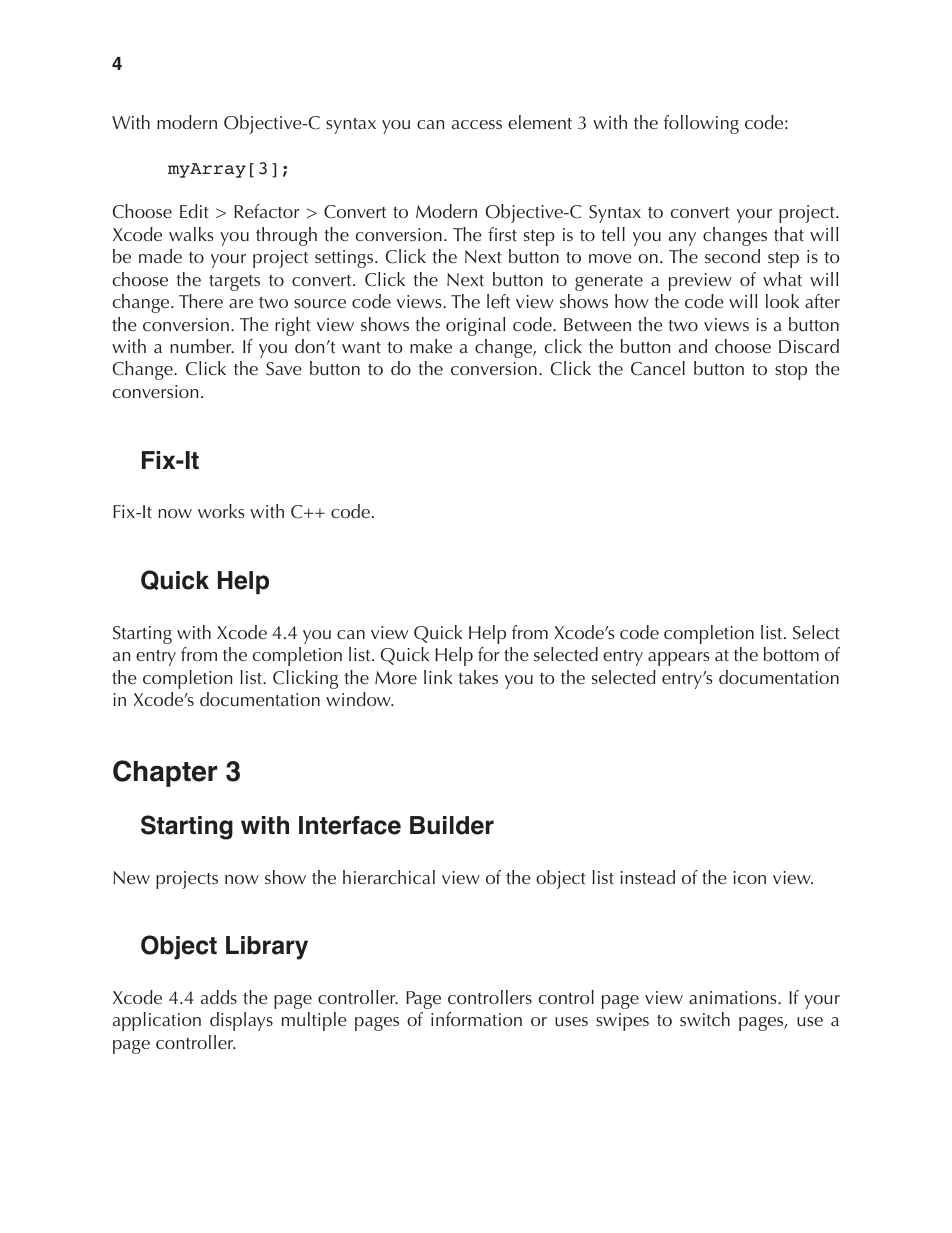 This screenshot has height=1233, width=952. What do you see at coordinates (476, 1019) in the screenshot?
I see `information` at bounding box center [476, 1019].
